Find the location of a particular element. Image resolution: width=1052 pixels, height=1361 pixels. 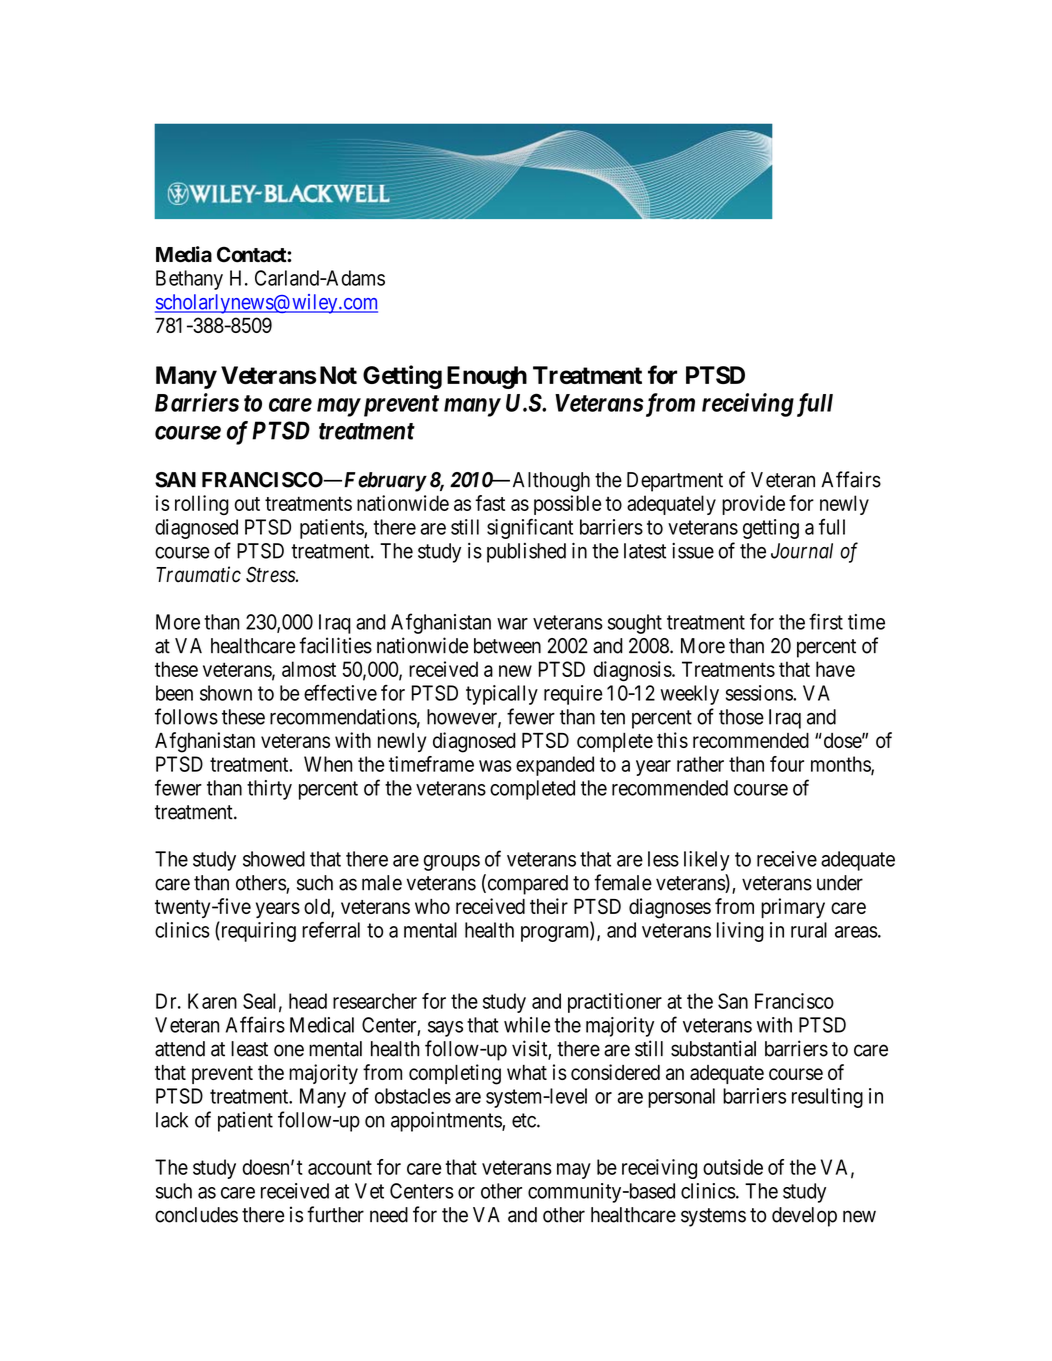

their is located at coordinates (549, 906).
